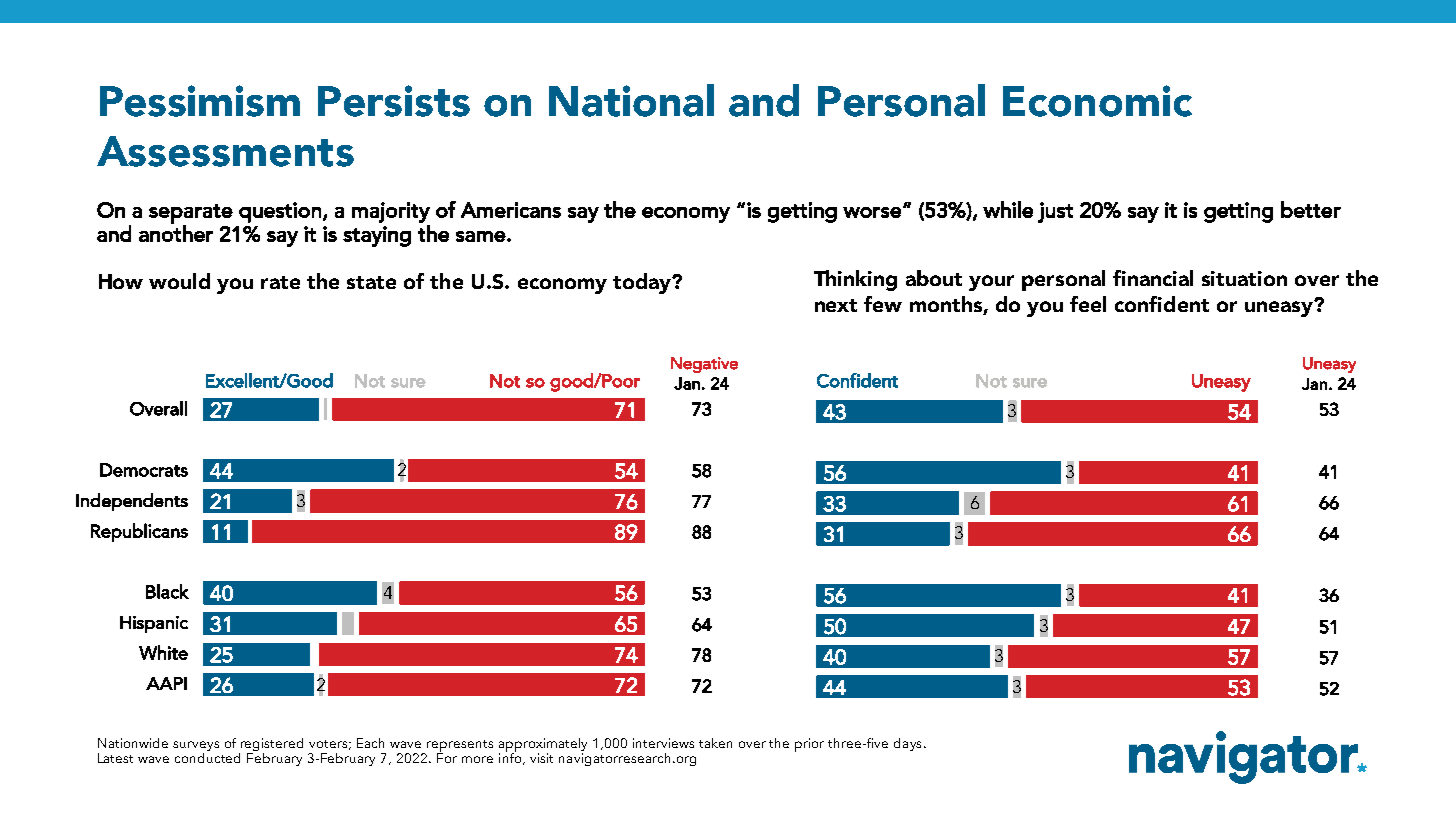 This screenshot has height=819, width=1456. Describe the element at coordinates (1097, 101) in the screenshot. I see `Economic` at that location.
